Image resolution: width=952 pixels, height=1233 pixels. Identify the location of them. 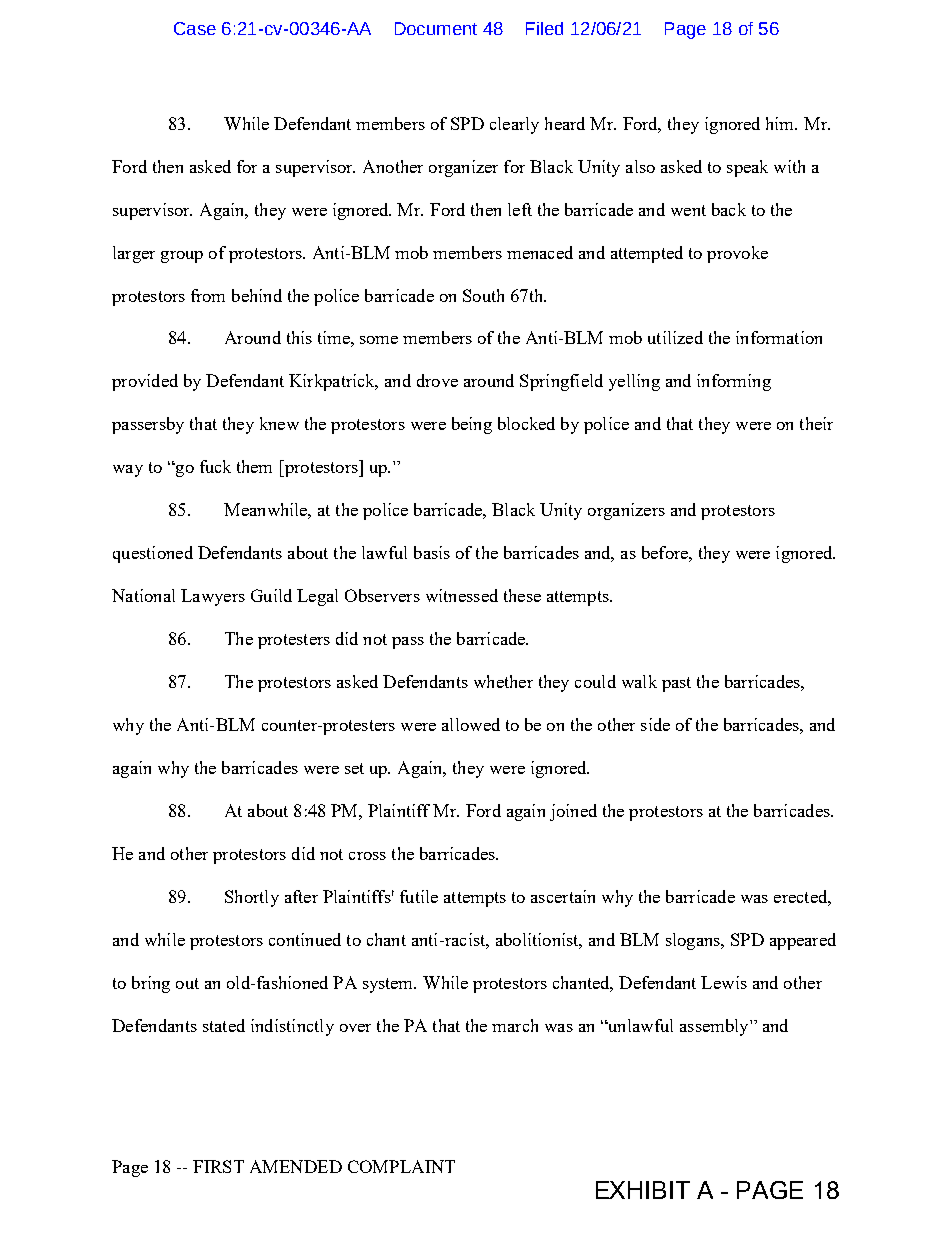
(254, 466).
